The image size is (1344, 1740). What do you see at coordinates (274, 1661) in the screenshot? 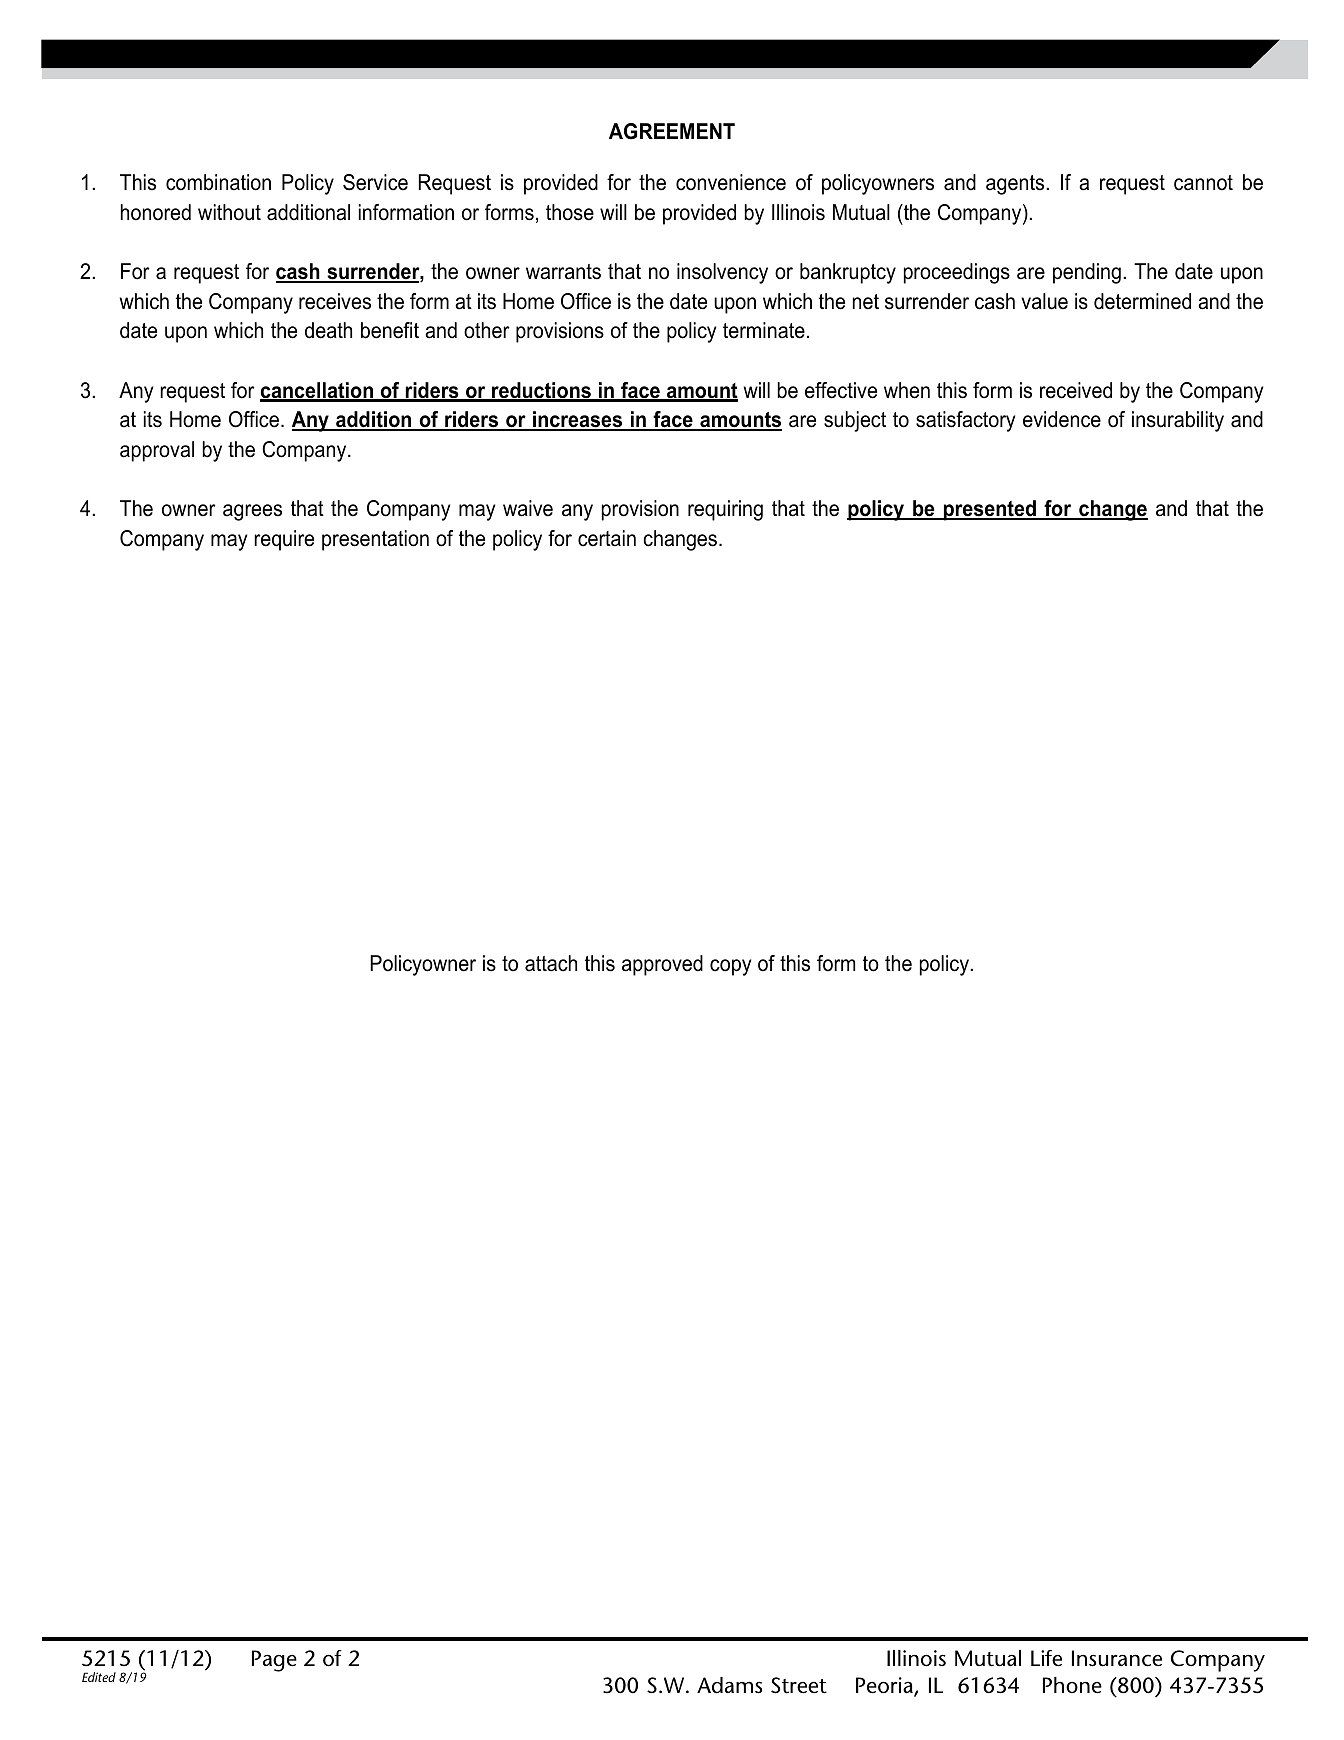
I see `Page` at bounding box center [274, 1661].
